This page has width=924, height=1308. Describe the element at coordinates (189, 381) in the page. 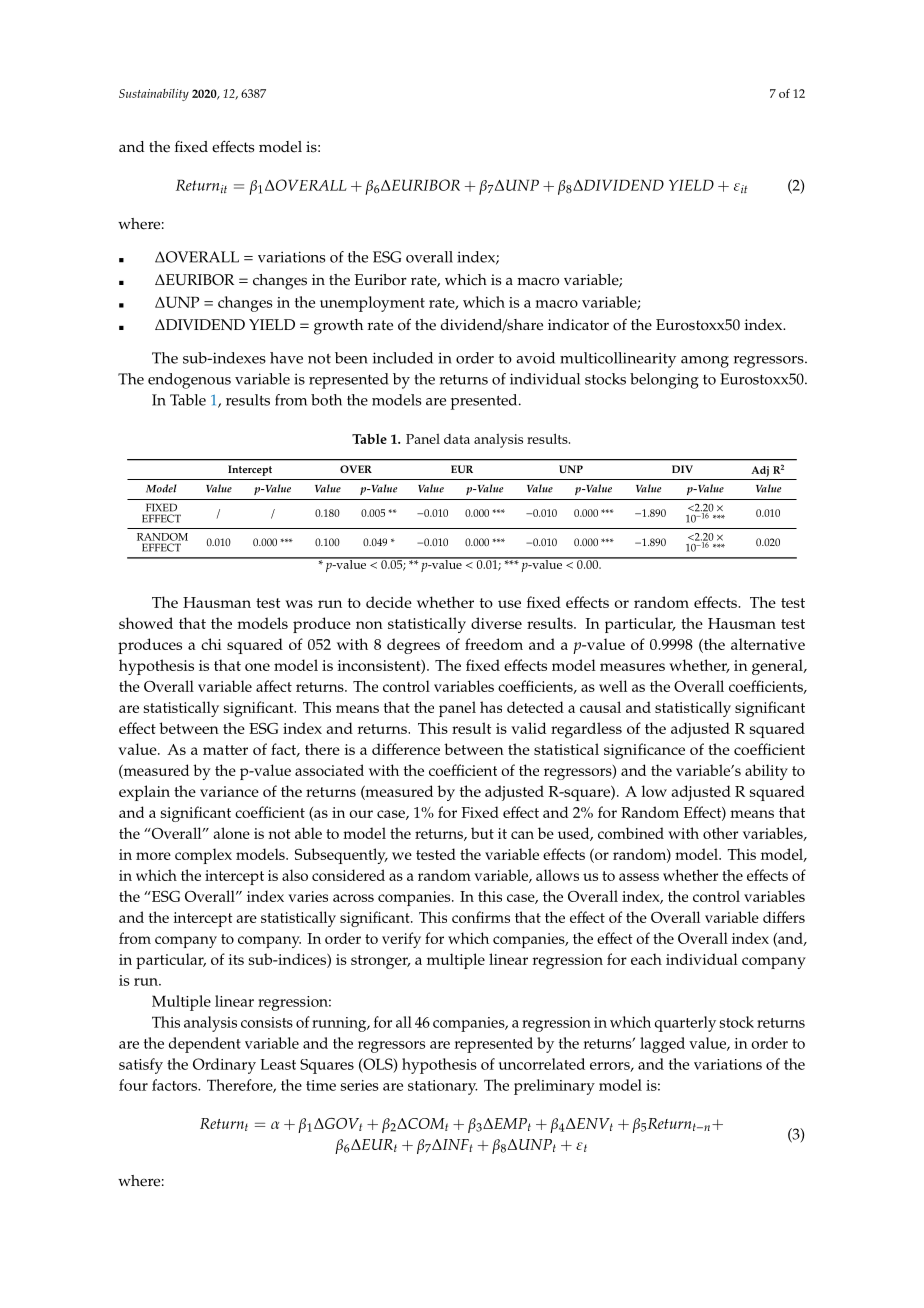

I see `endogenous` at that location.
